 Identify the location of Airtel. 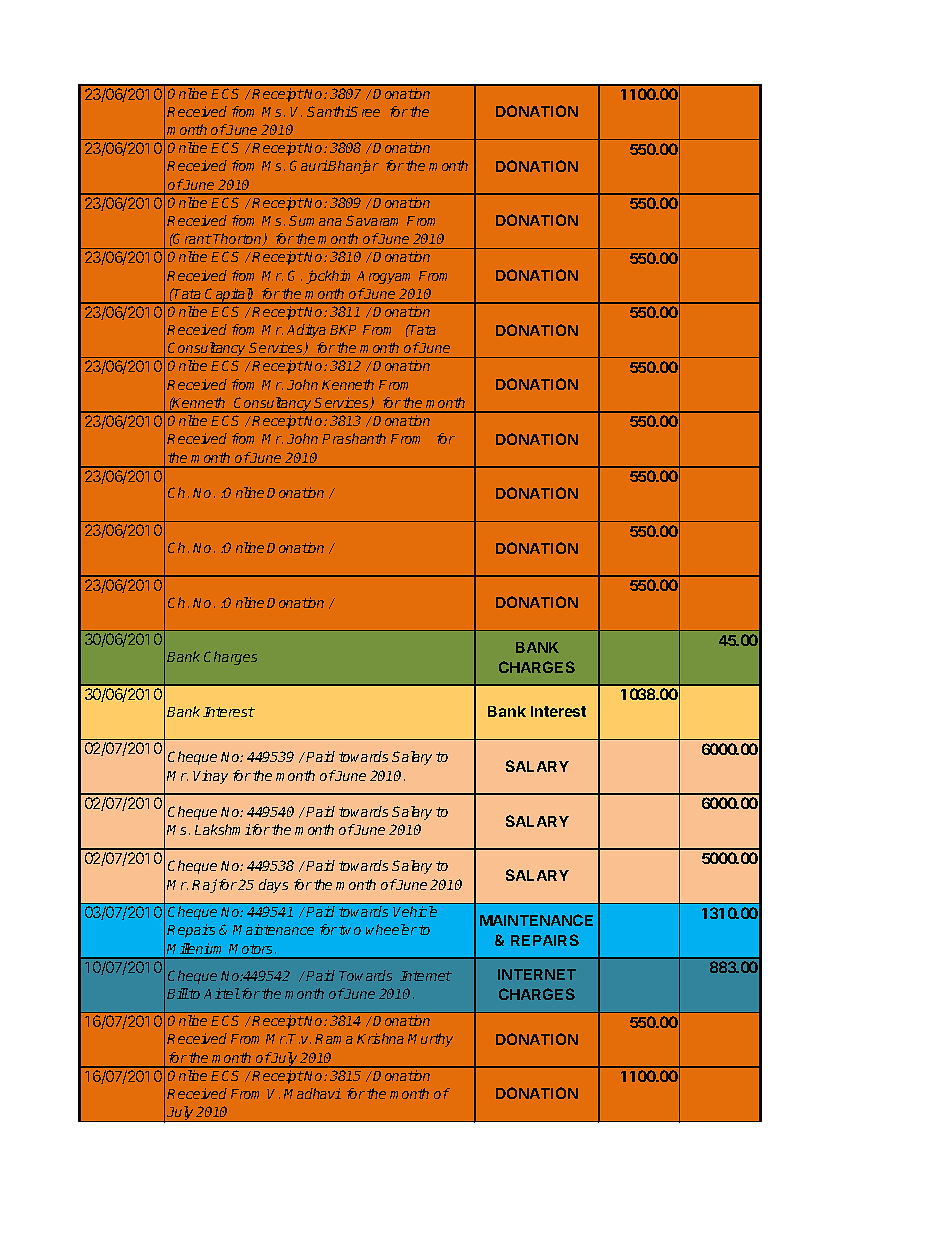
(222, 993).
